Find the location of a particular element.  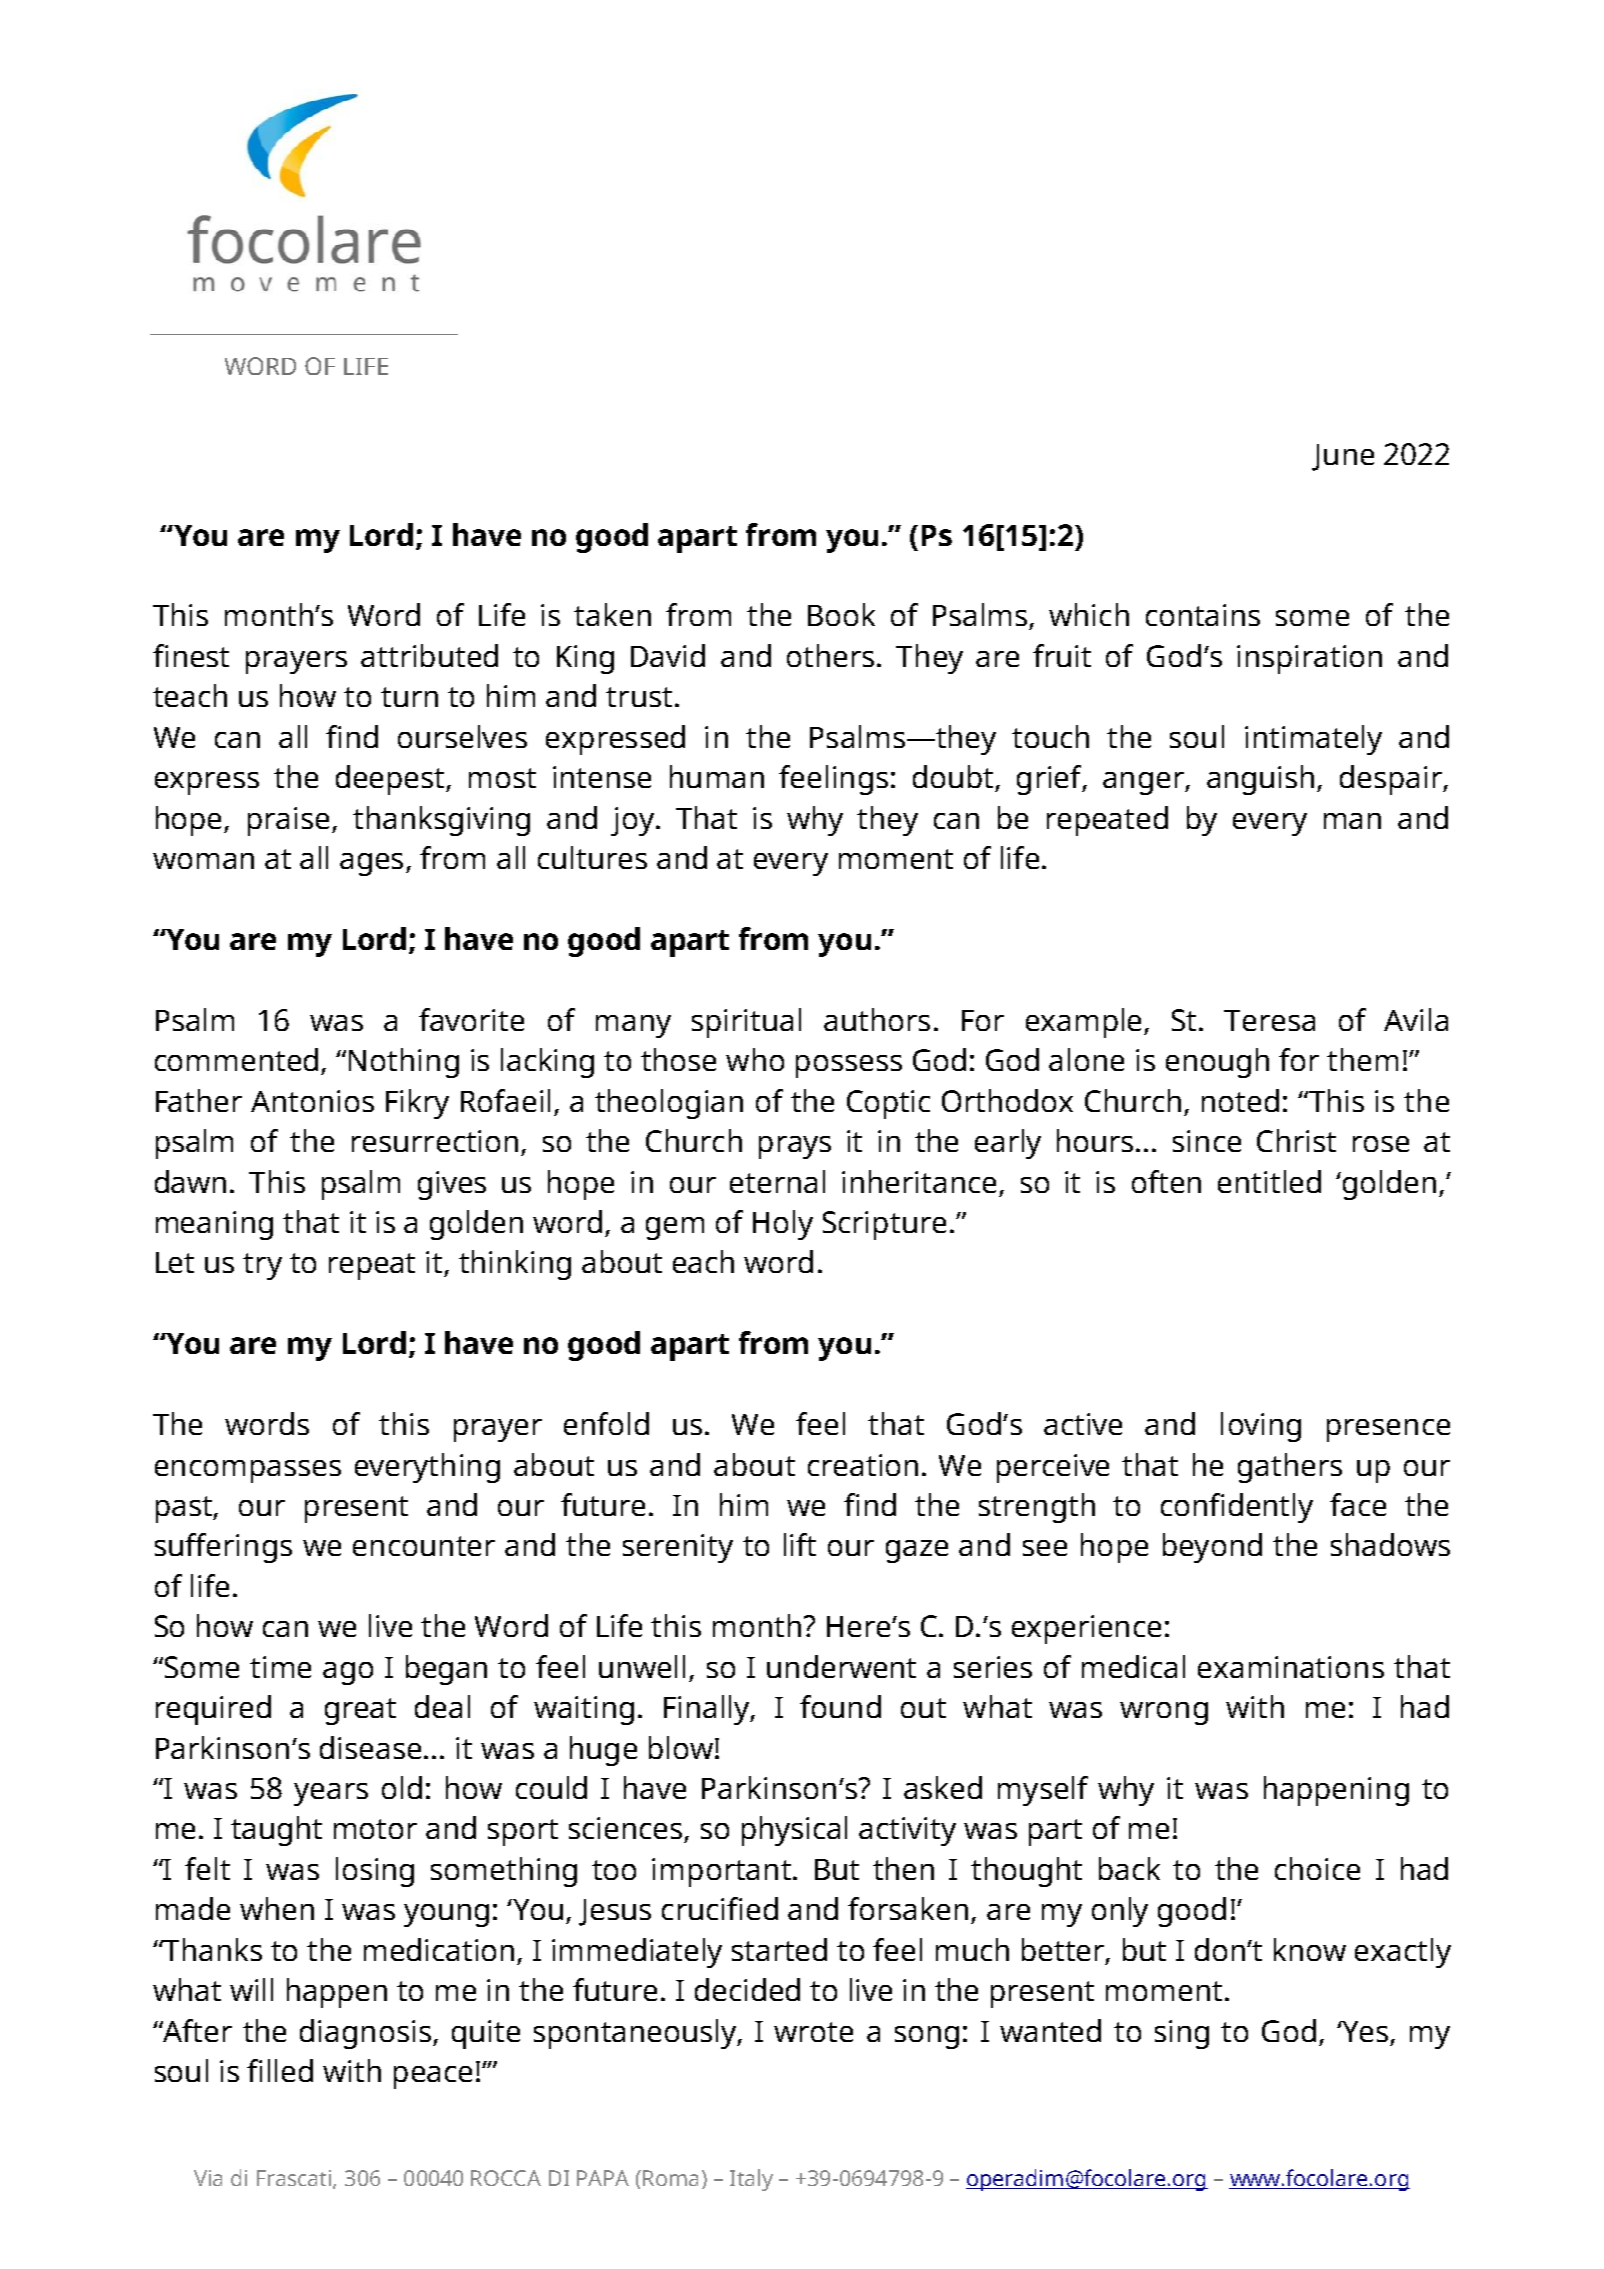

Teresa is located at coordinates (1269, 1020).
